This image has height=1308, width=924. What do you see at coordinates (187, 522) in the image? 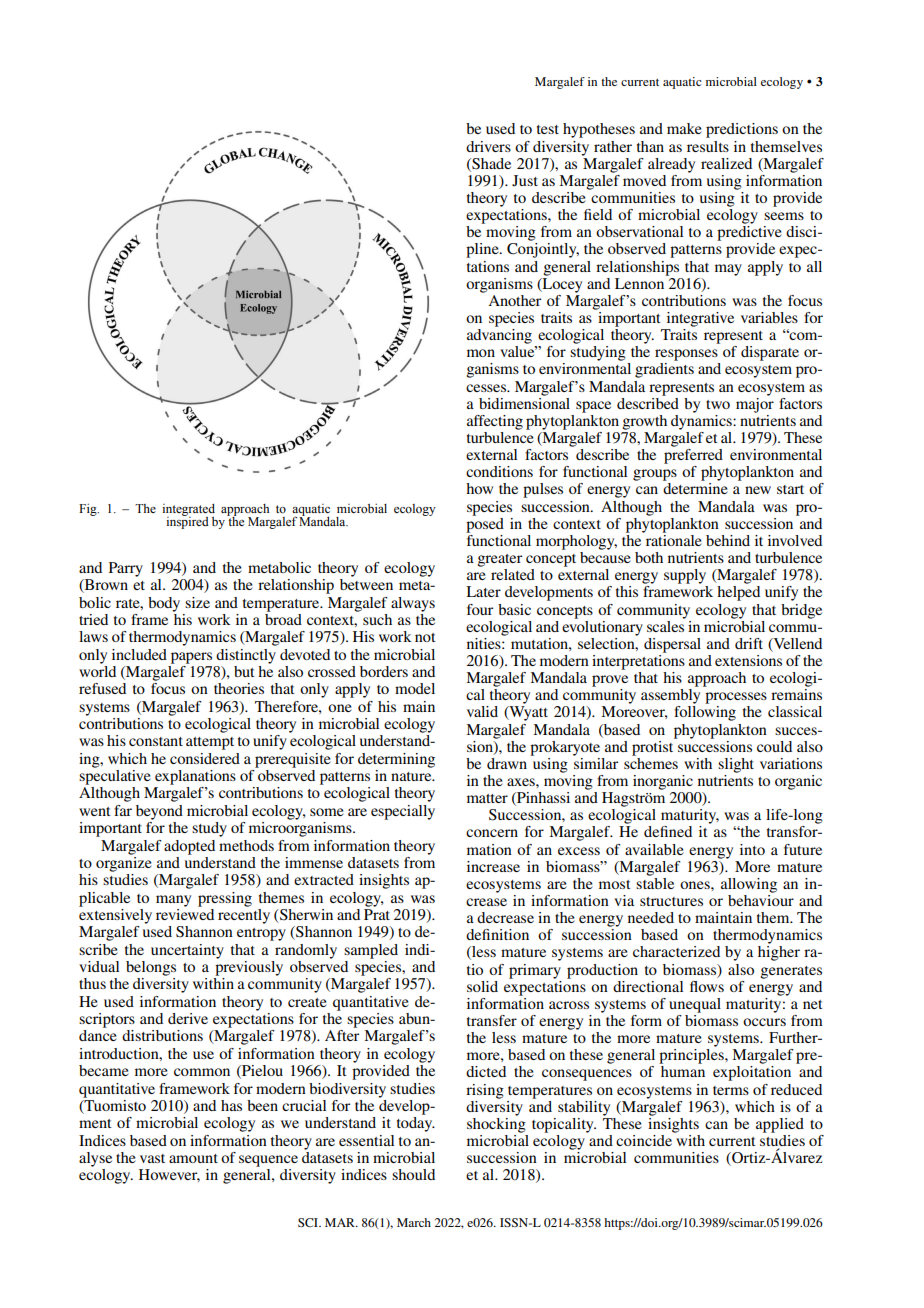
I see `inspired` at bounding box center [187, 522].
